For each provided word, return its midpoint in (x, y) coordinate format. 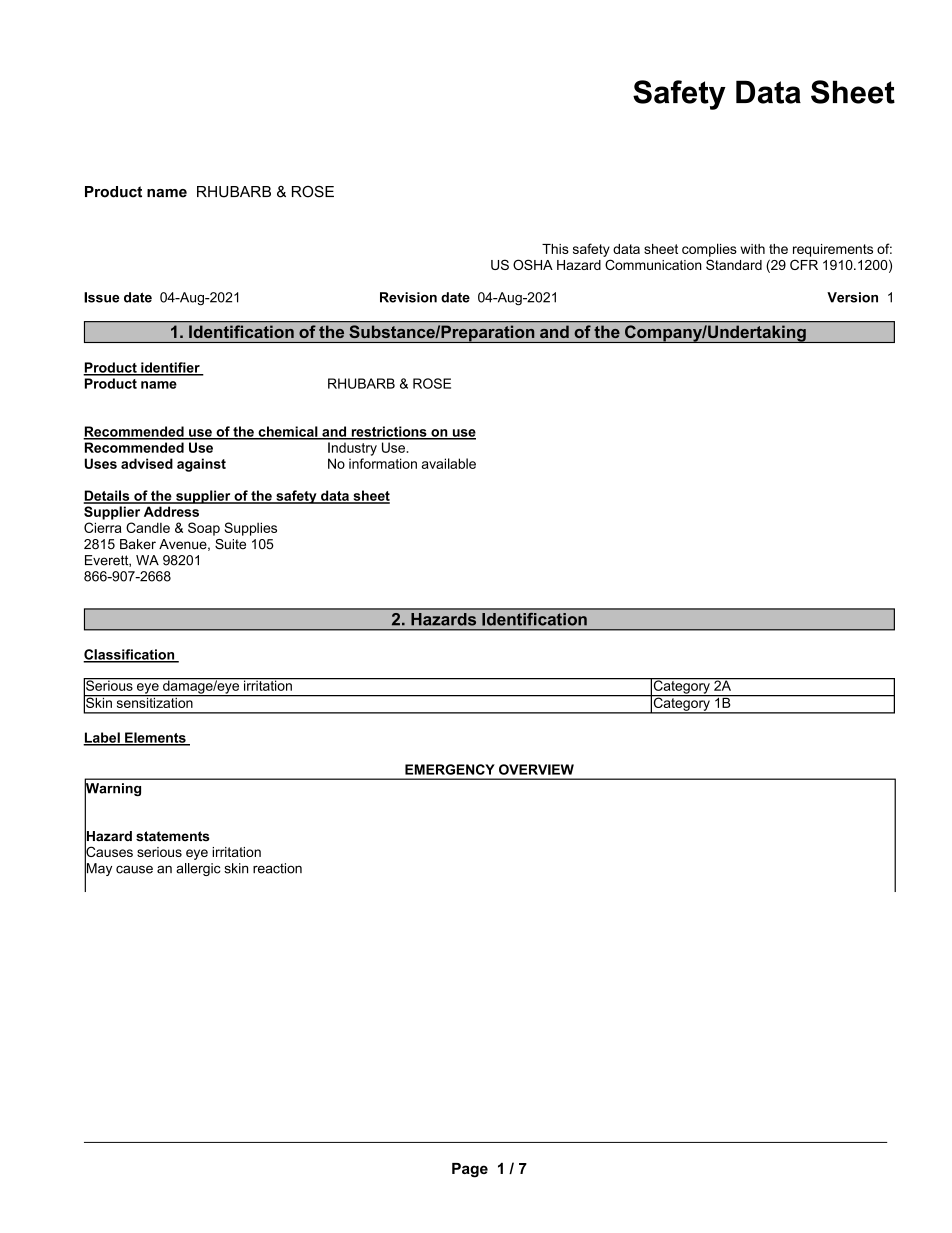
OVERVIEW (536, 769)
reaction (277, 868)
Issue (102, 297)
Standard (734, 264)
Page (470, 1170)
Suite (230, 544)
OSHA (533, 264)
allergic (198, 869)
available (449, 463)
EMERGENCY (450, 769)
